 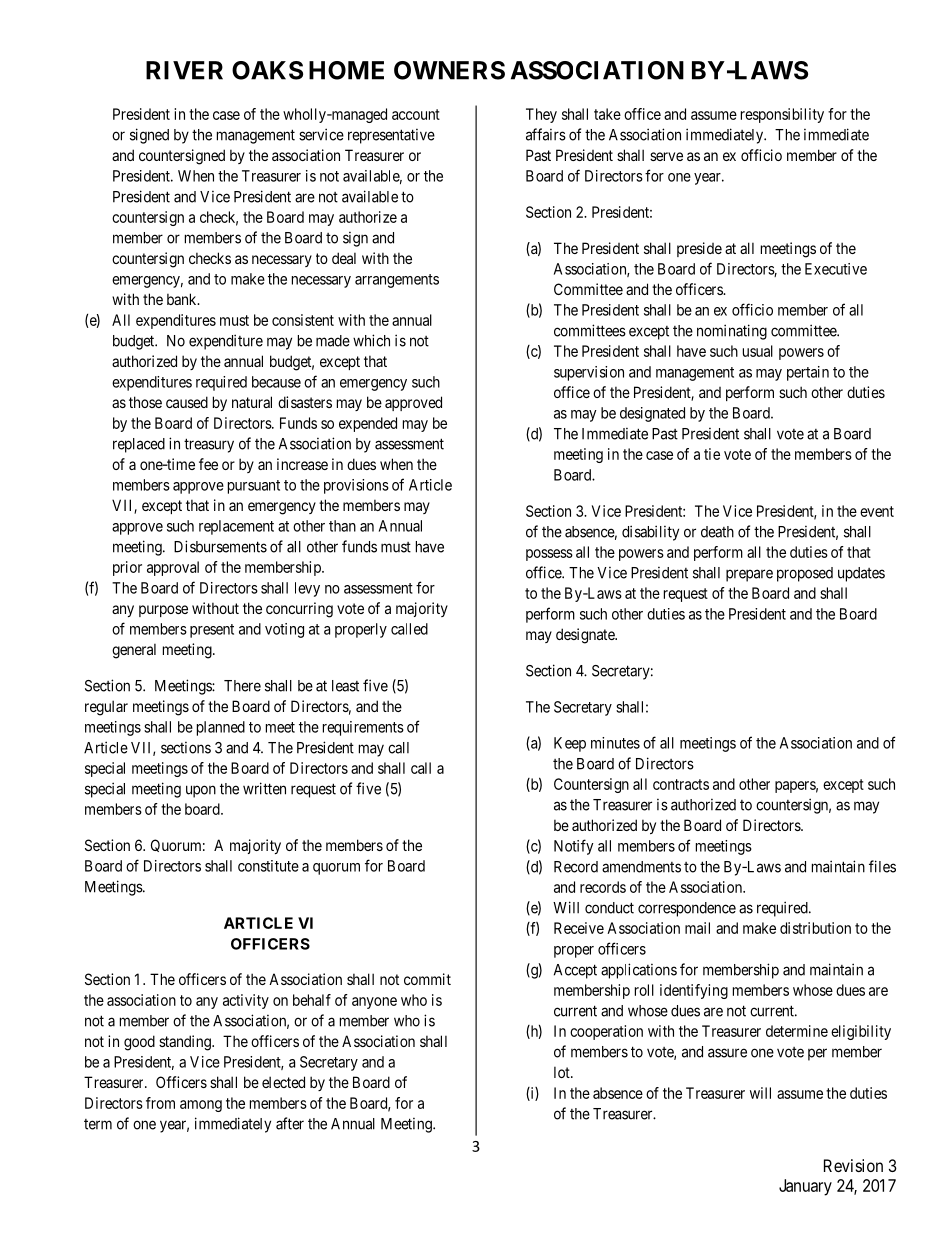 What do you see at coordinates (268, 866) in the image?
I see `constitute` at bounding box center [268, 866].
